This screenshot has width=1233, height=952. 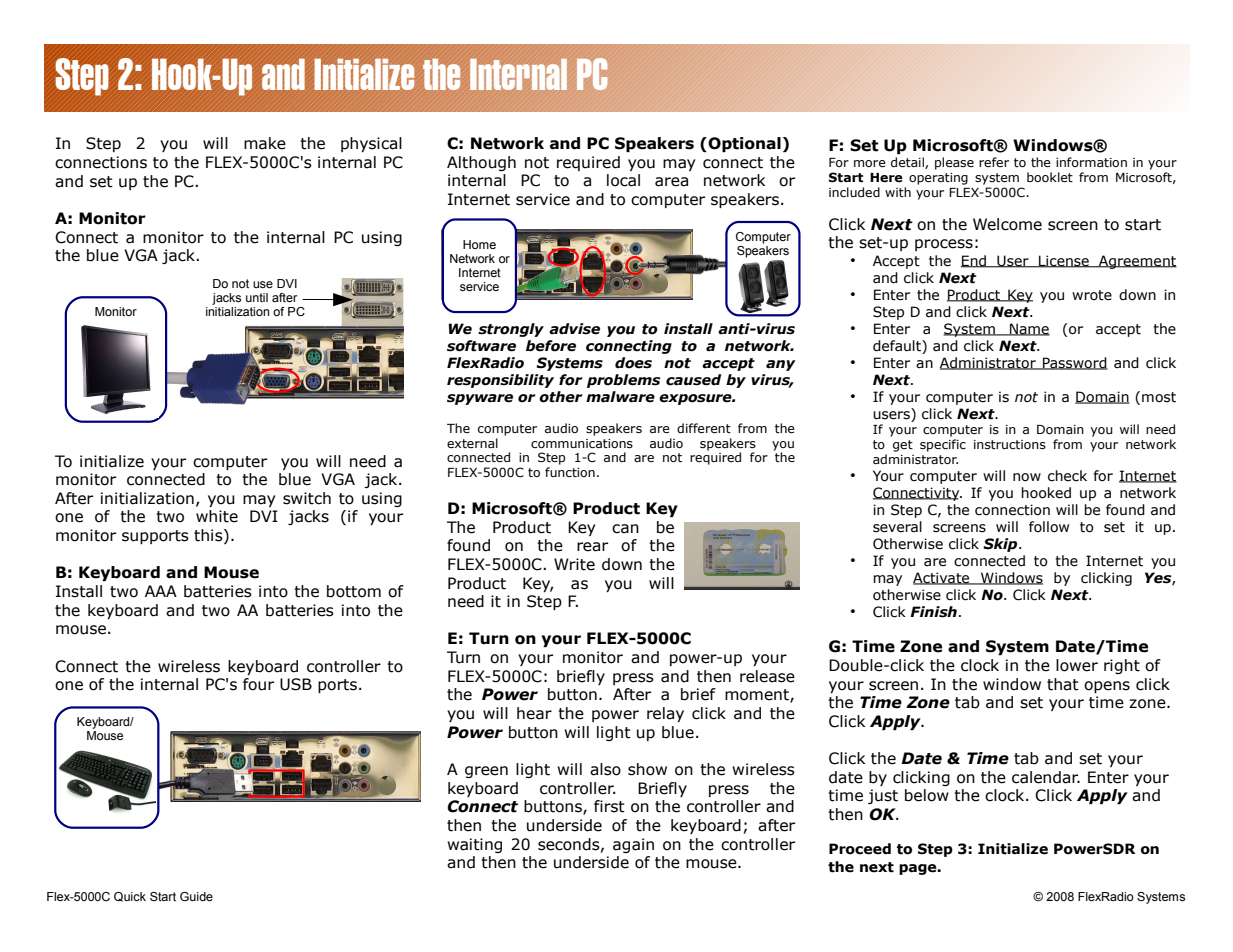 I want to click on local, so click(x=623, y=180).
